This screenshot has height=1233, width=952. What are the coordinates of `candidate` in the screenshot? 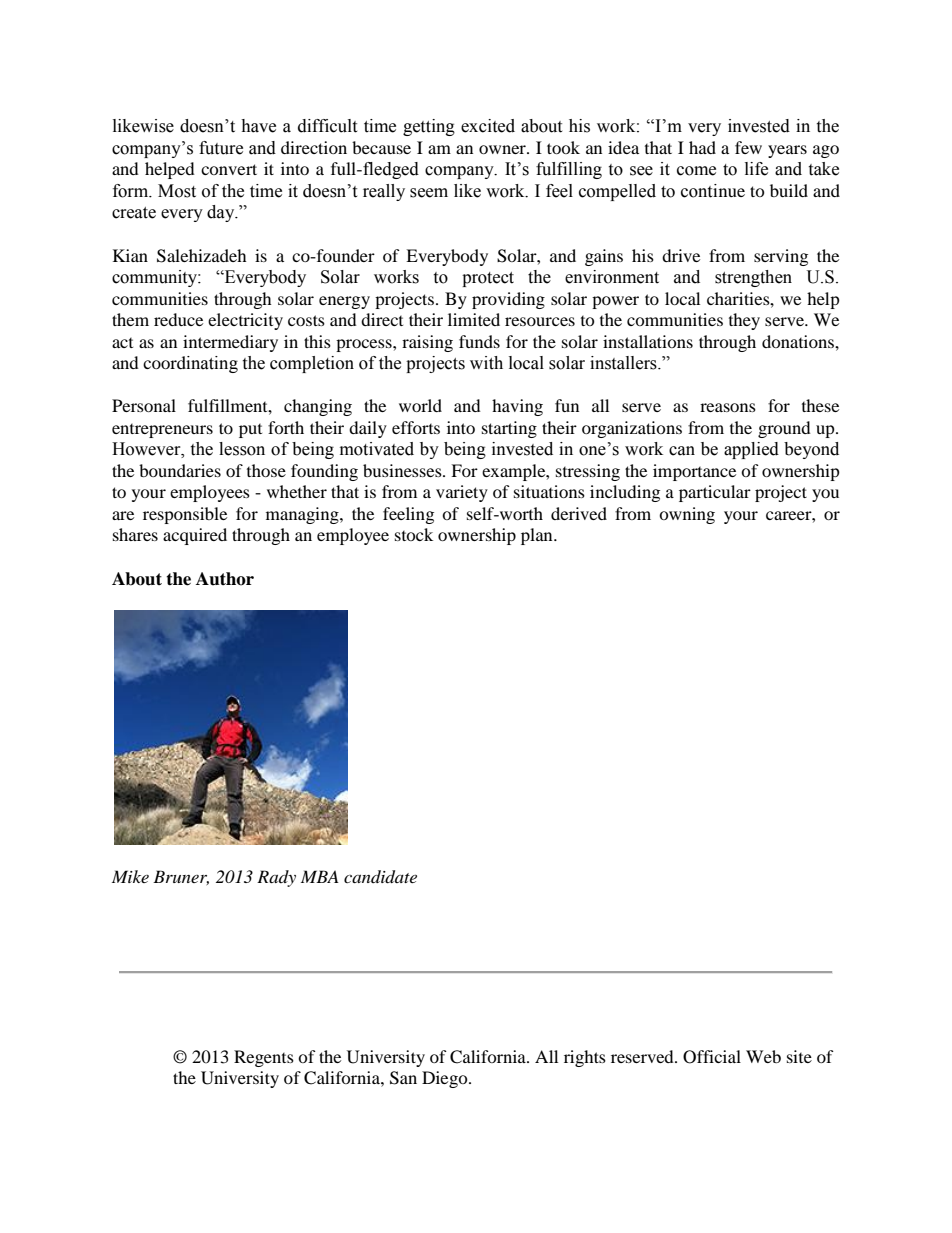 It's located at (380, 877).
